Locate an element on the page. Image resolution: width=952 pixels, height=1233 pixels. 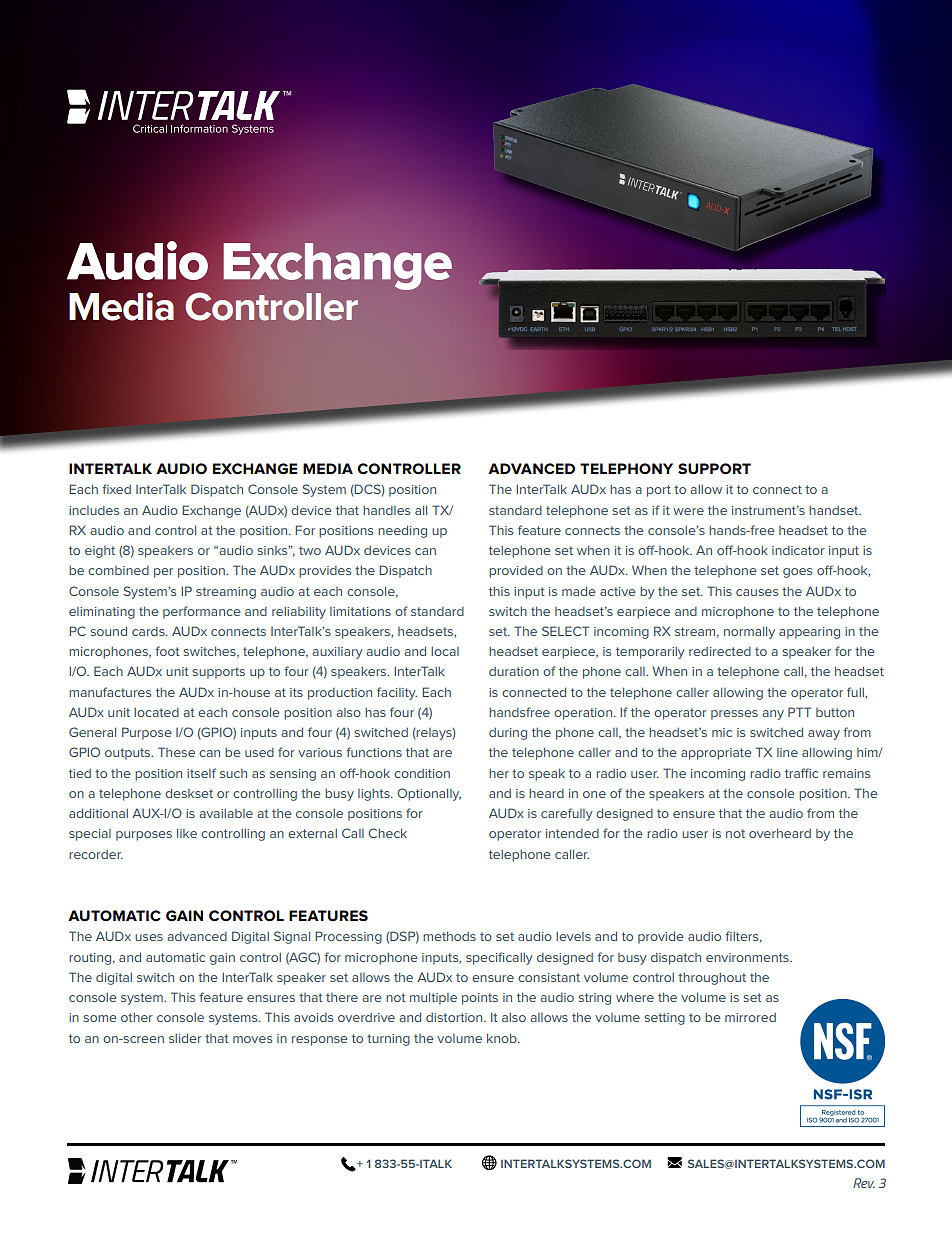
foot is located at coordinates (167, 651).
